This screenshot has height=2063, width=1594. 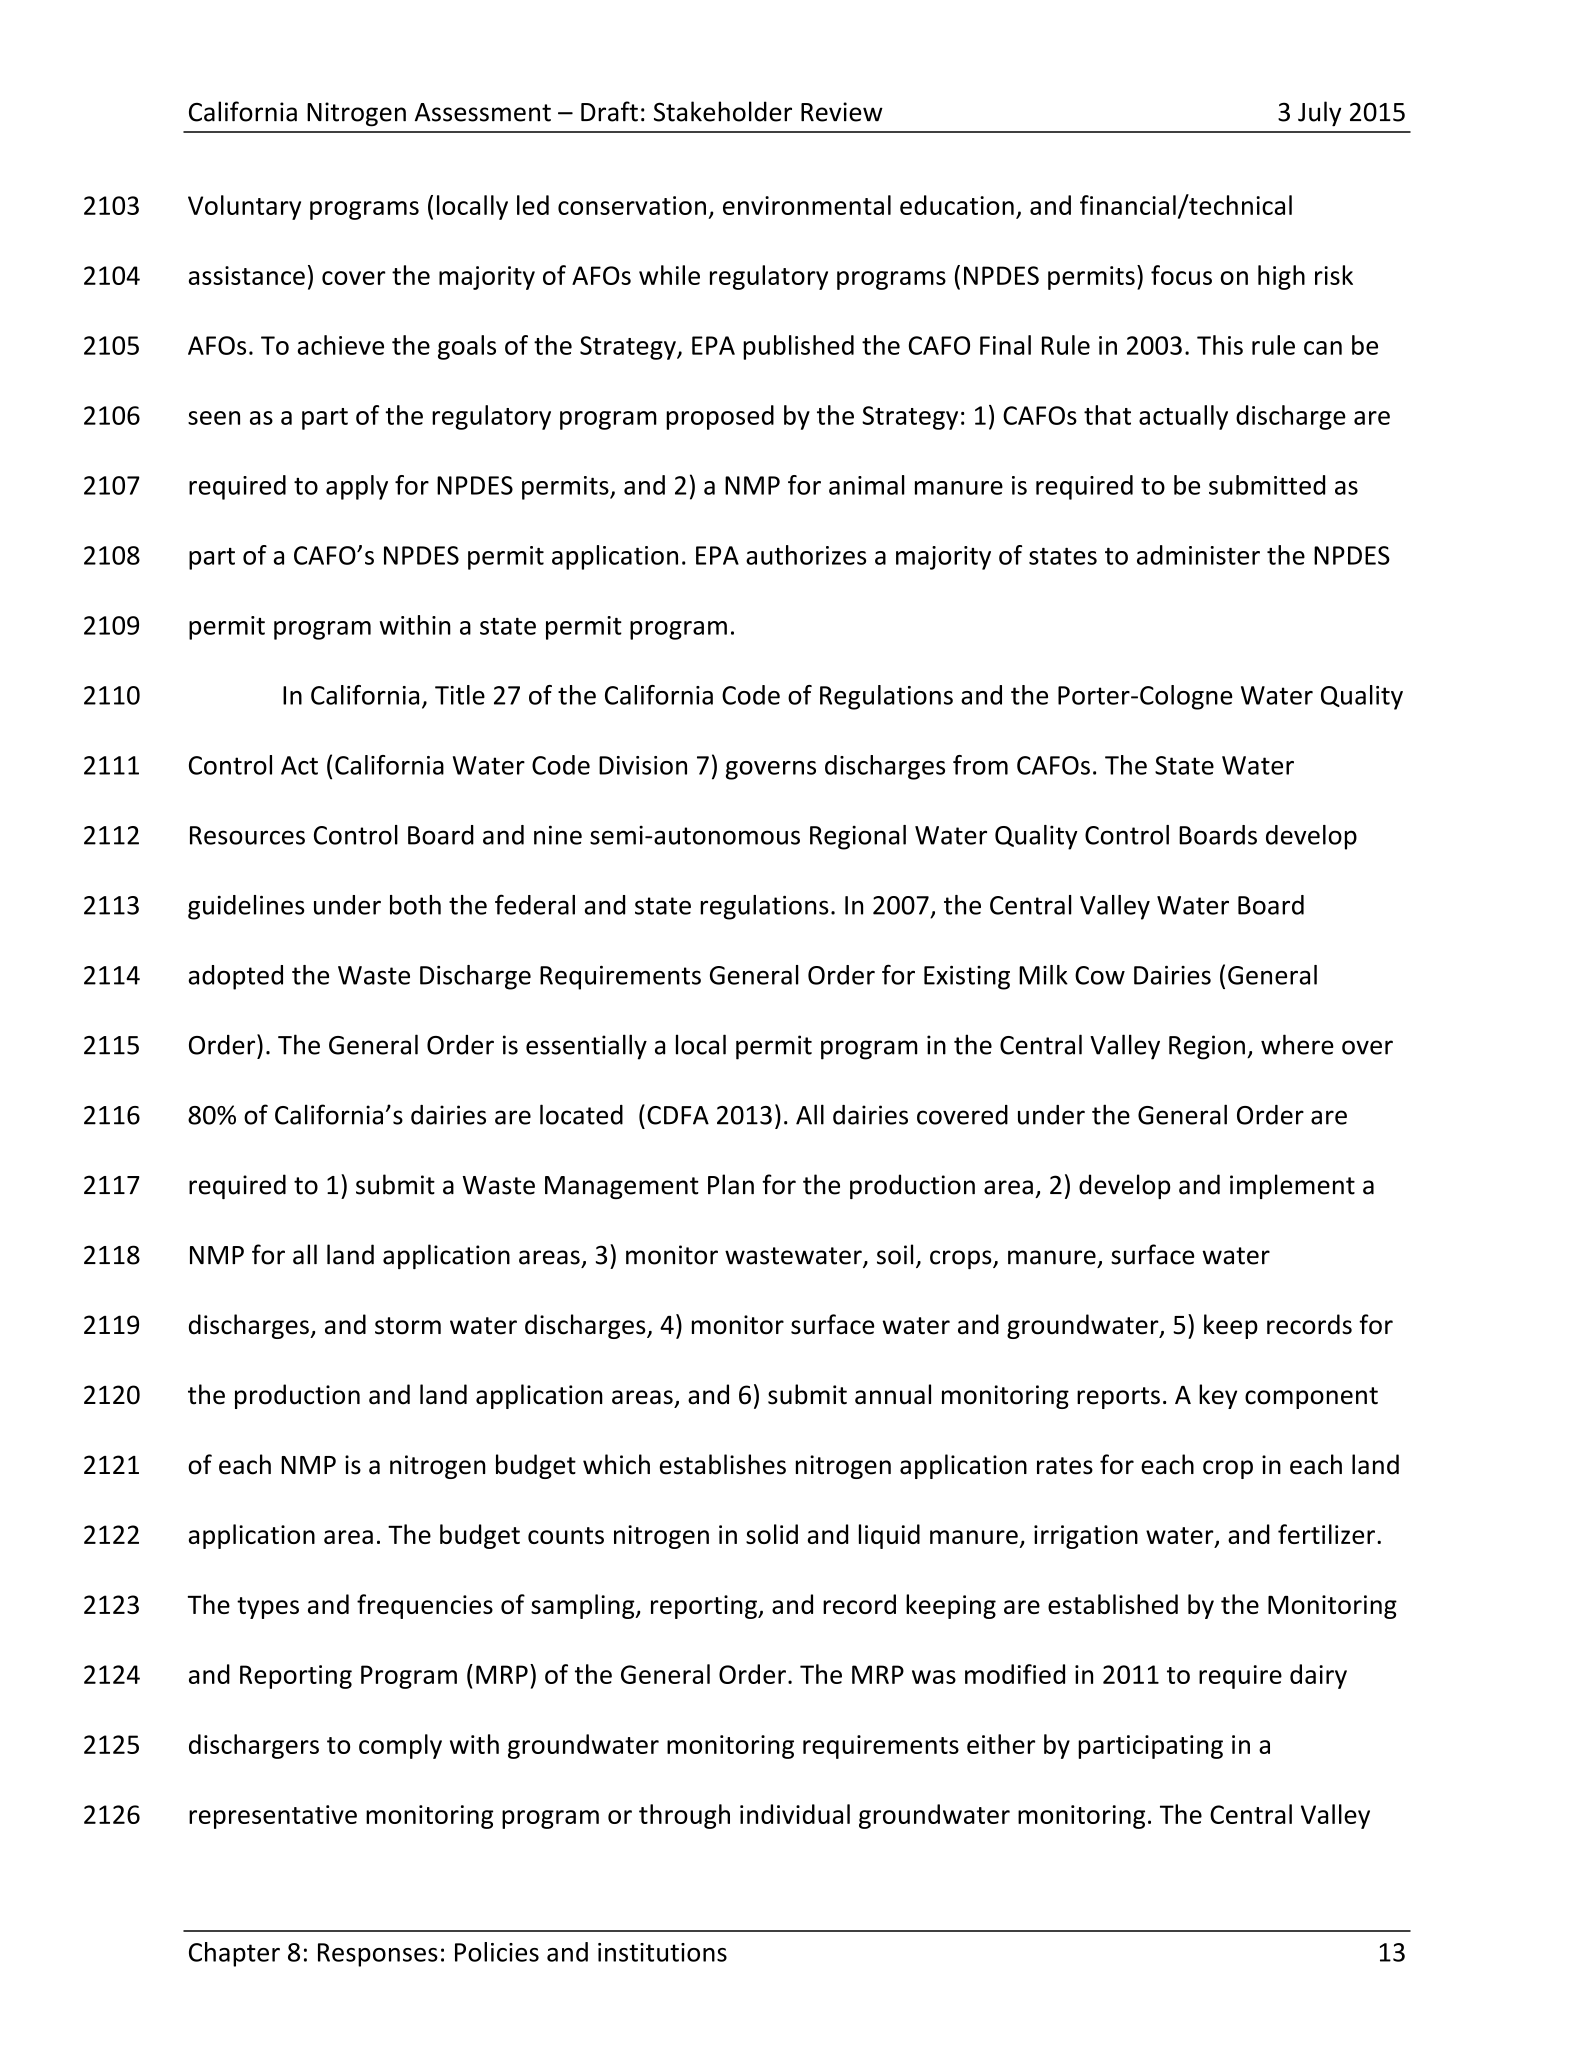 What do you see at coordinates (378, 1955) in the screenshot?
I see `Responses` at bounding box center [378, 1955].
